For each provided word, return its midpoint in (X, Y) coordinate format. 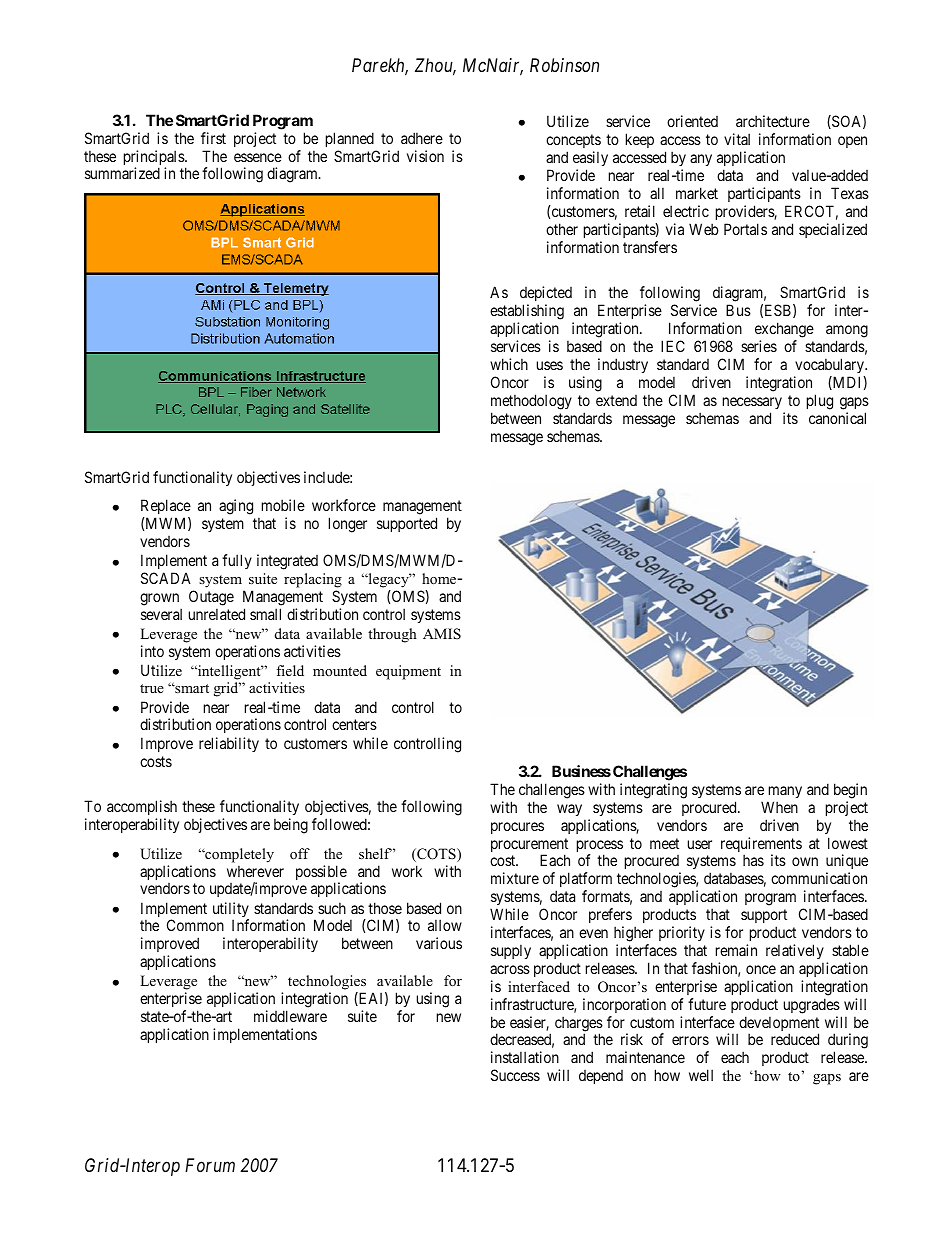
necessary (752, 403)
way (569, 810)
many (785, 792)
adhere (422, 138)
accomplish (142, 809)
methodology (531, 402)
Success (515, 1075)
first (213, 138)
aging (236, 507)
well (701, 1075)
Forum (210, 1165)
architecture (773, 121)
